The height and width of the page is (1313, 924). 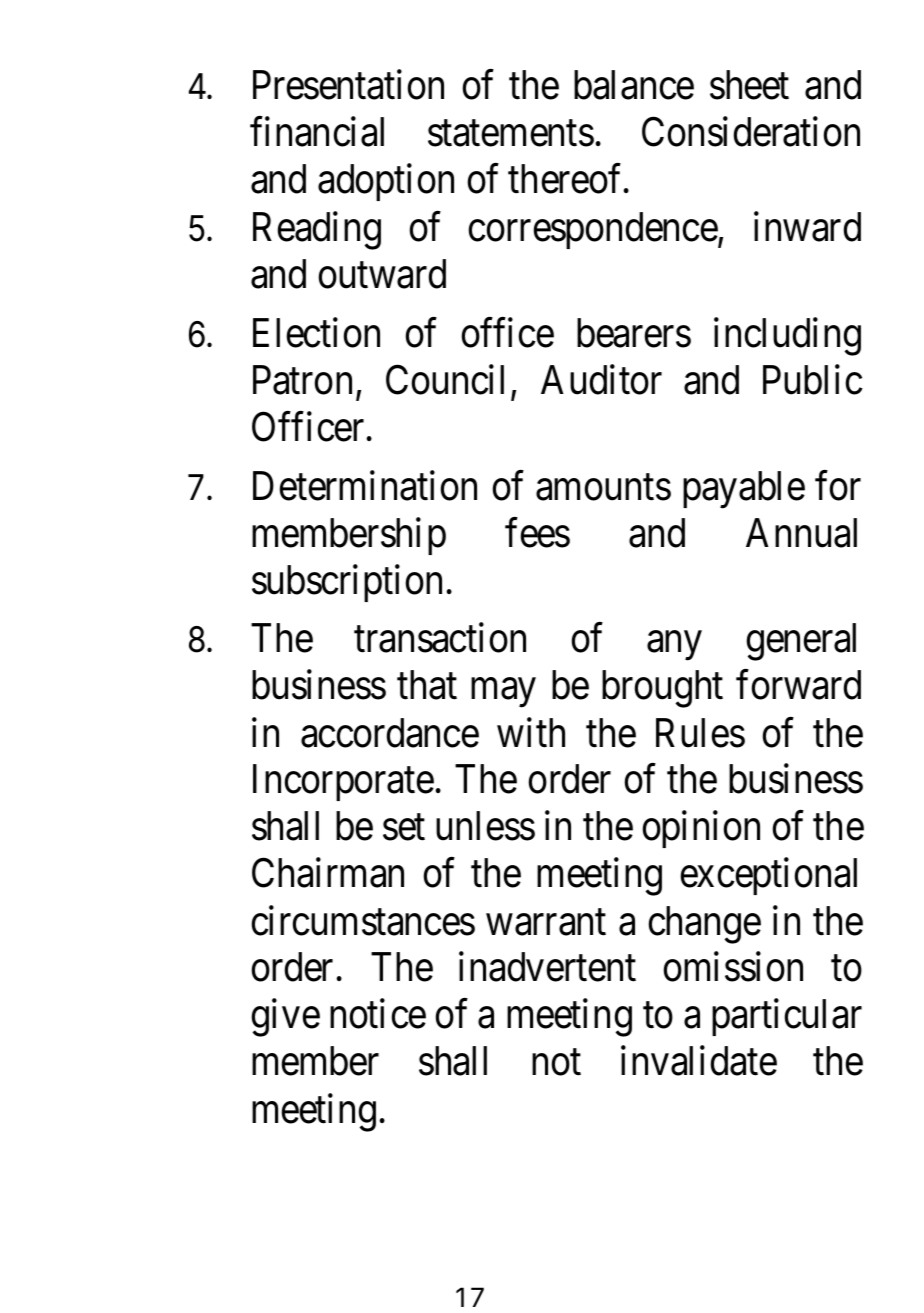 What do you see at coordinates (347, 583) in the page?
I see `subscription` at bounding box center [347, 583].
